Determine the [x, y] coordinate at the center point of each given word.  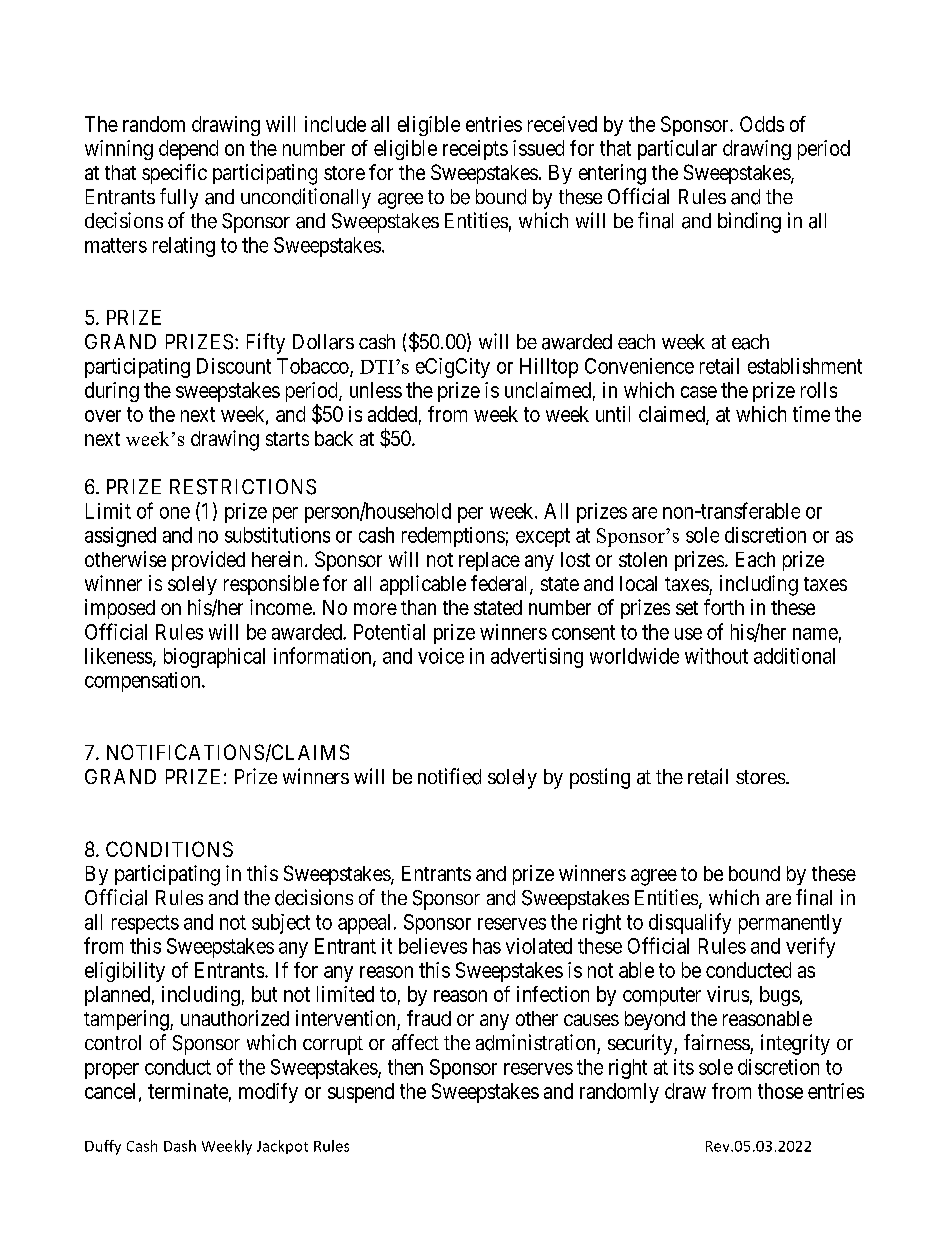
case [699, 392]
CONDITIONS [169, 849]
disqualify [690, 923]
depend [188, 150]
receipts [475, 150]
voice [441, 656]
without [716, 656]
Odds [762, 124]
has [487, 946]
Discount [234, 366]
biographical [214, 658]
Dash [180, 1146]
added [392, 414]
